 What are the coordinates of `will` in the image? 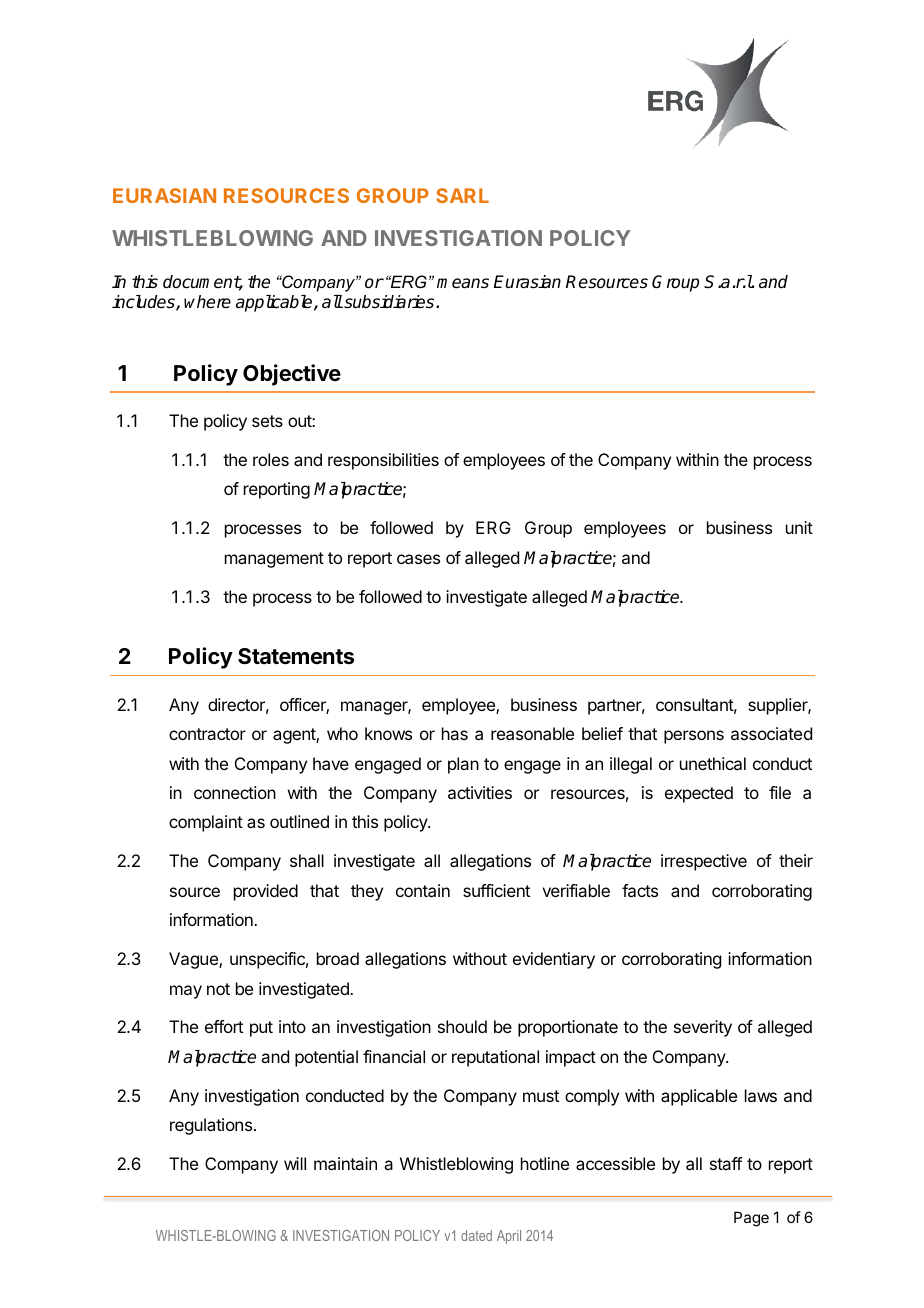 It's located at (295, 1163).
